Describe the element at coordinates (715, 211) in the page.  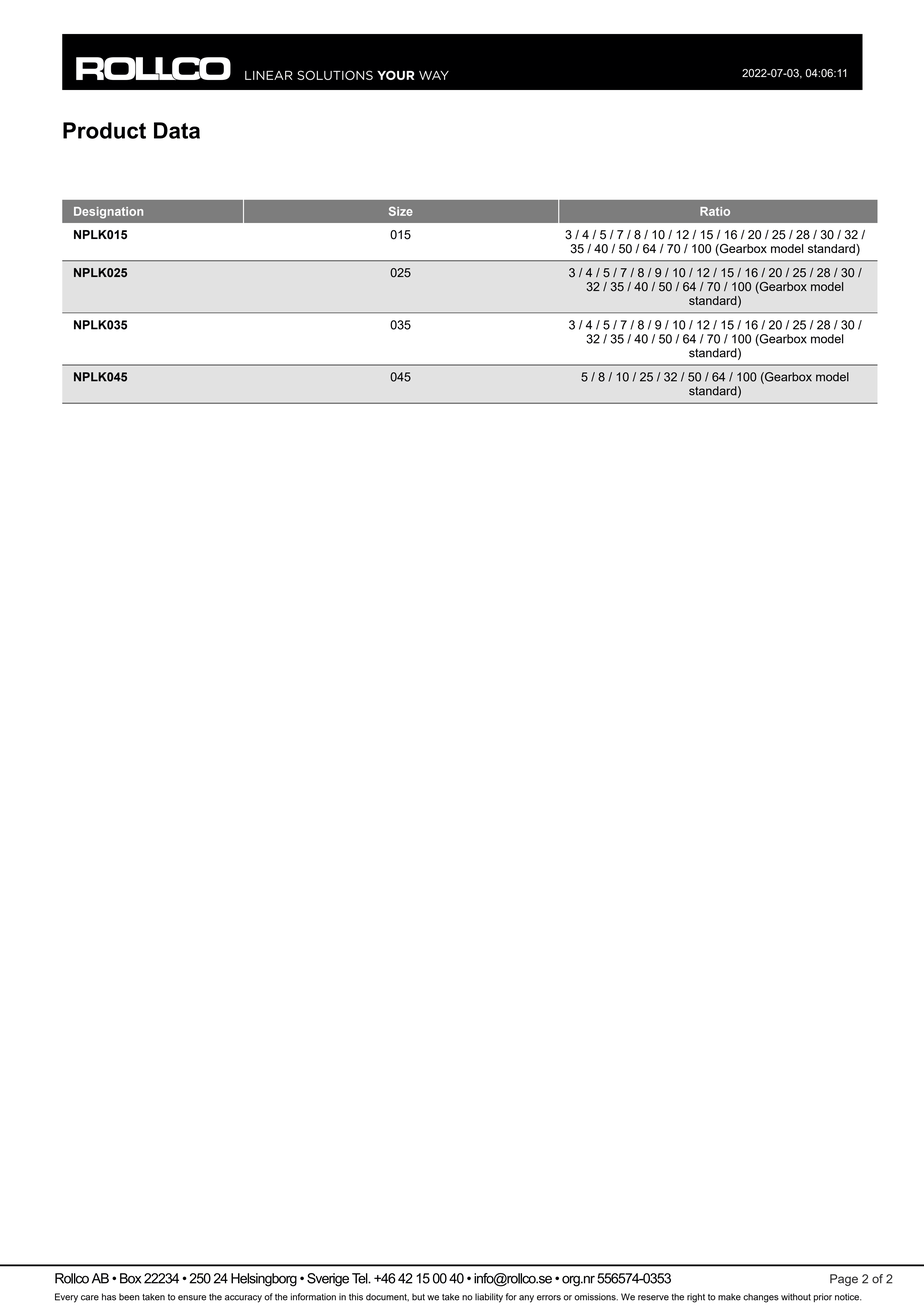
I see `Ratio` at that location.
